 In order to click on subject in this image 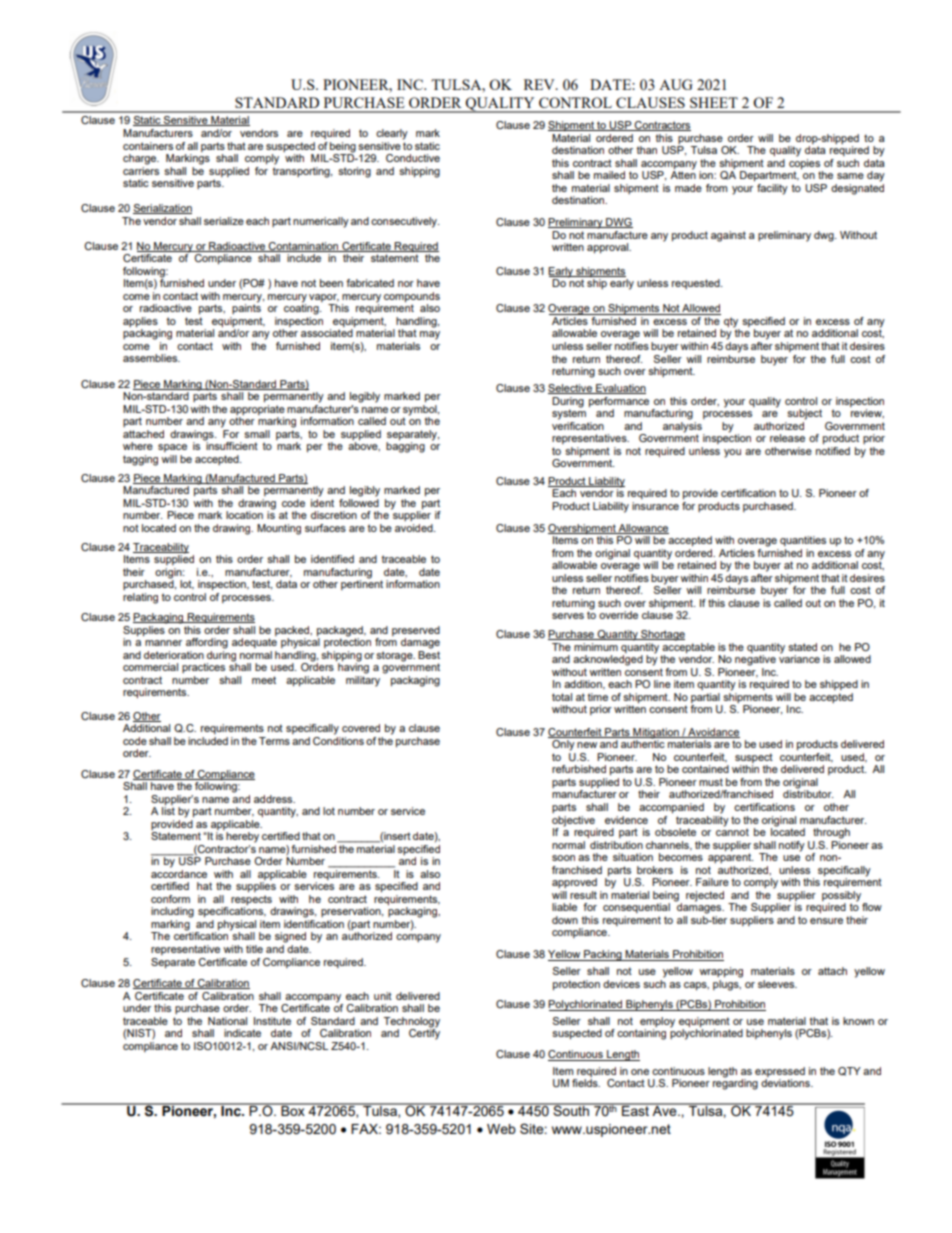, I will do `click(804, 414)`.
